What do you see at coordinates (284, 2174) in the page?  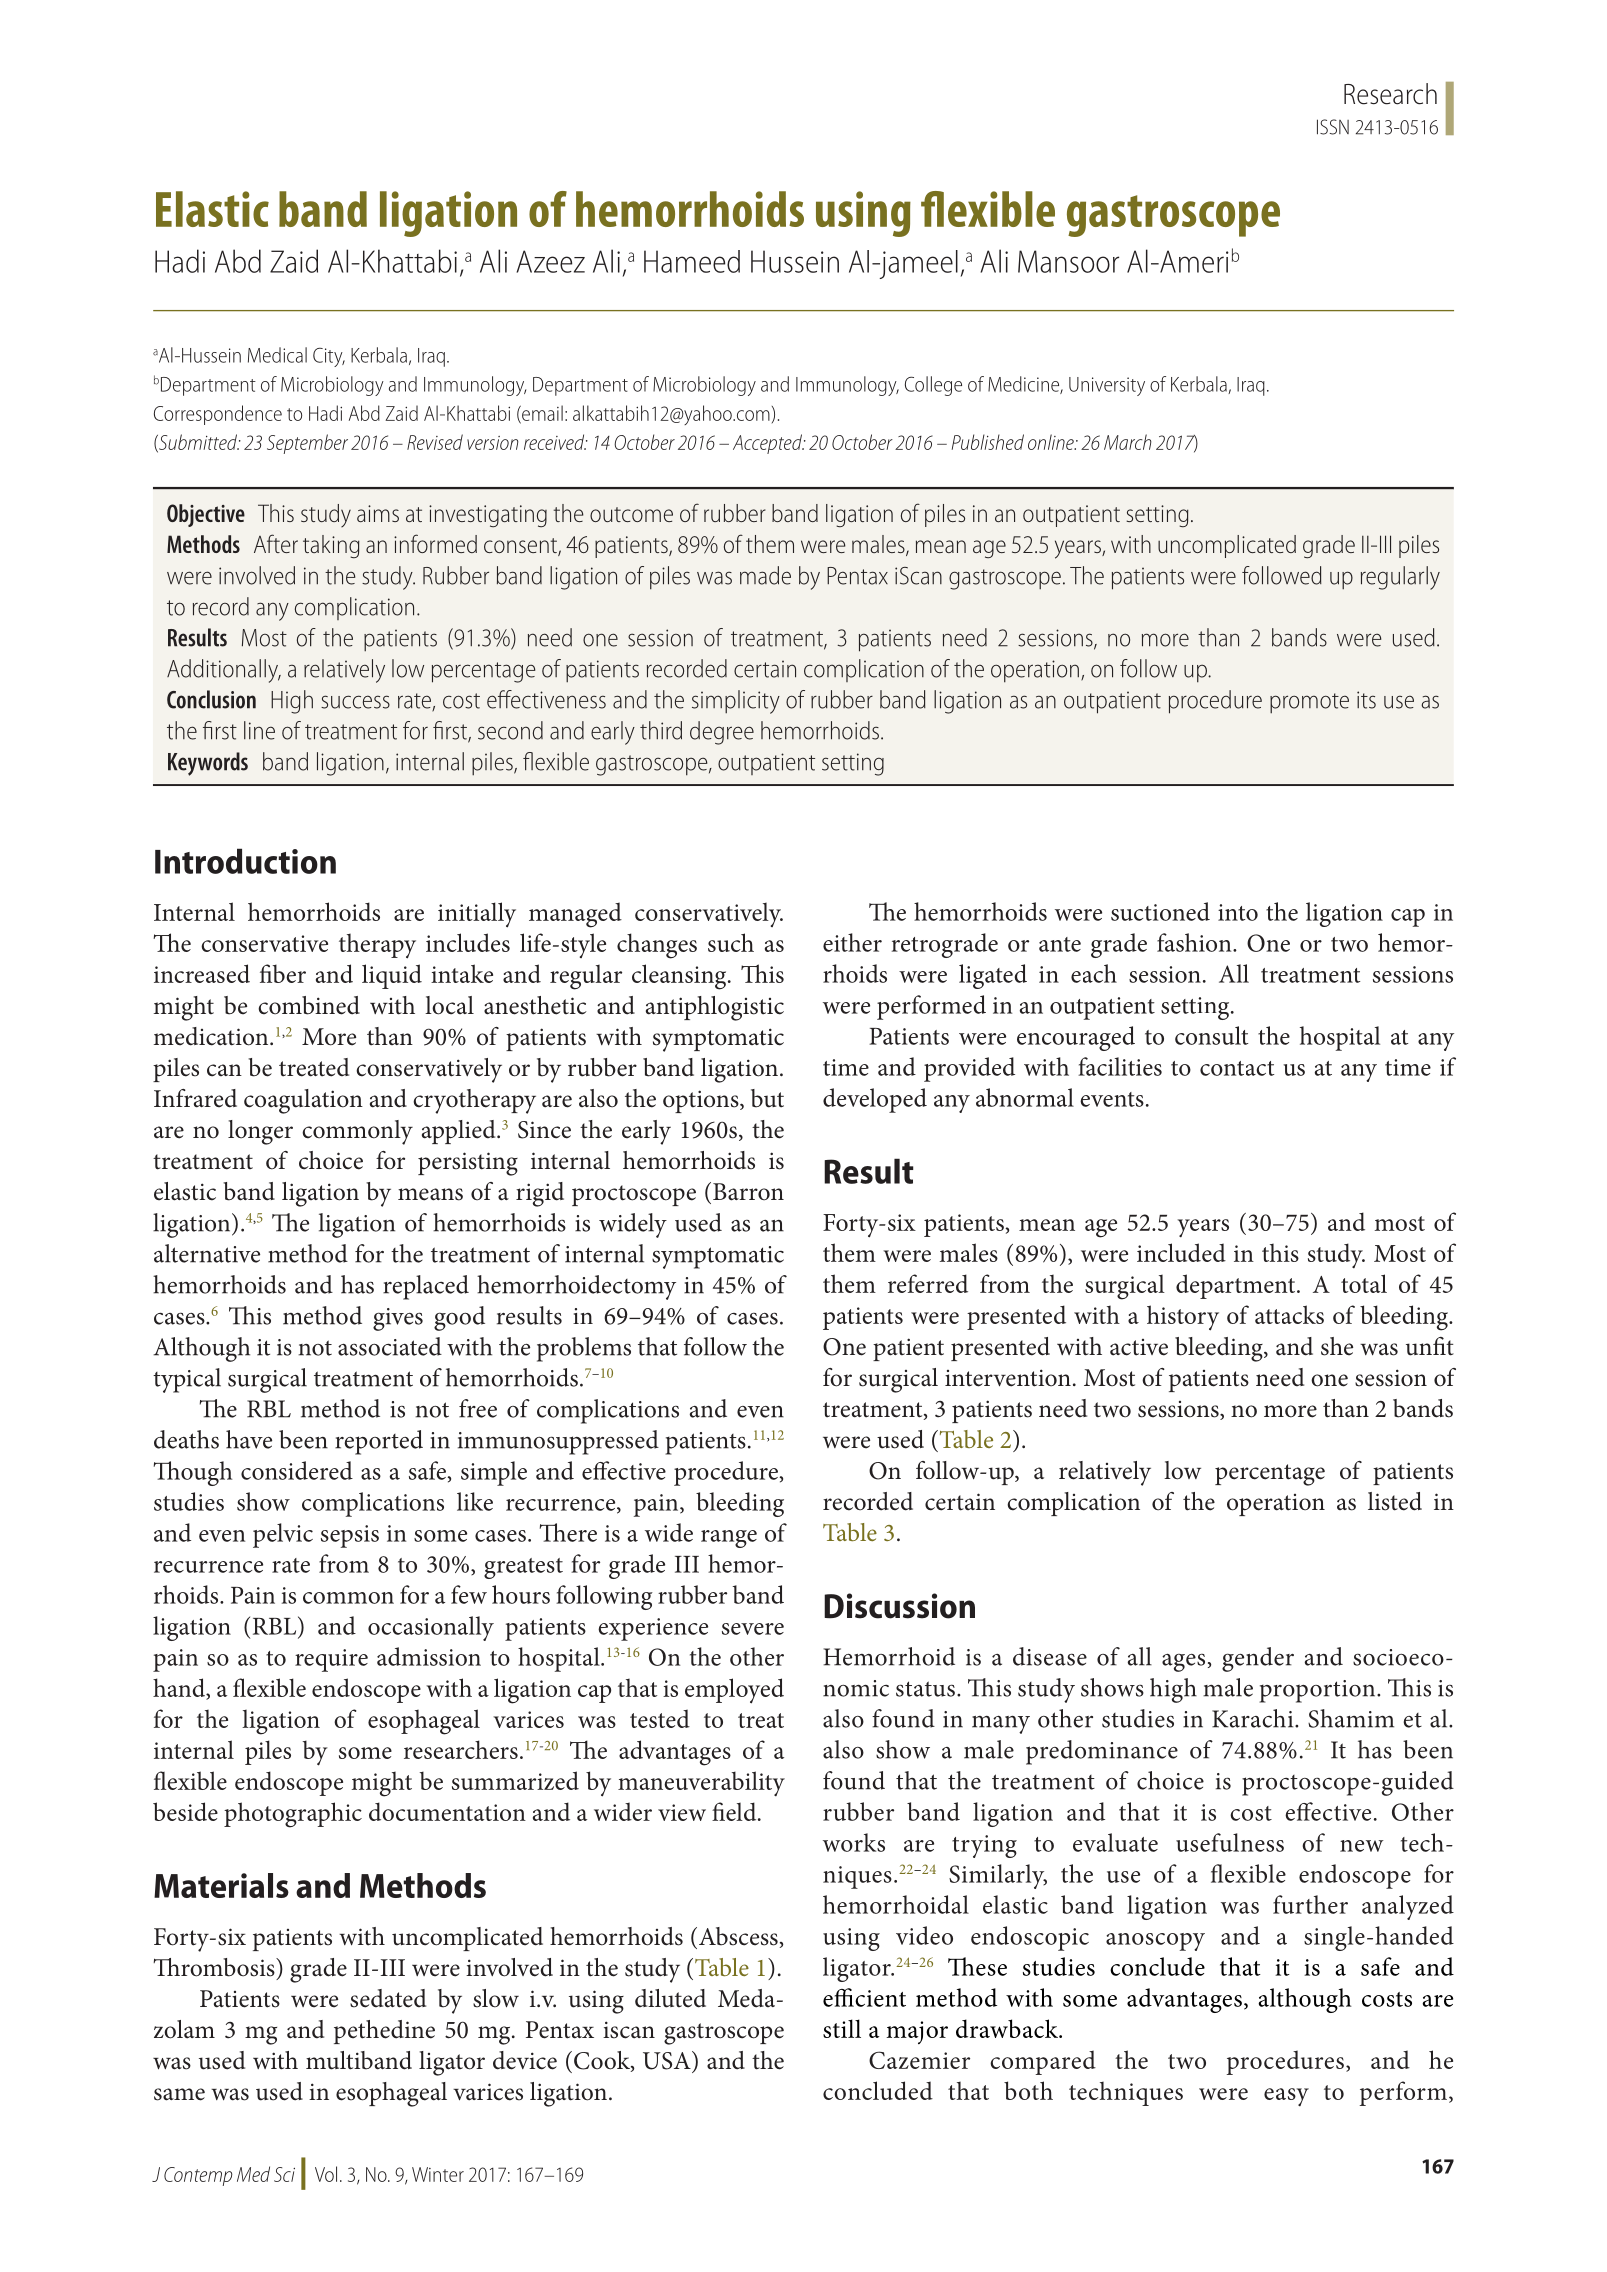 I see `Sci` at bounding box center [284, 2174].
